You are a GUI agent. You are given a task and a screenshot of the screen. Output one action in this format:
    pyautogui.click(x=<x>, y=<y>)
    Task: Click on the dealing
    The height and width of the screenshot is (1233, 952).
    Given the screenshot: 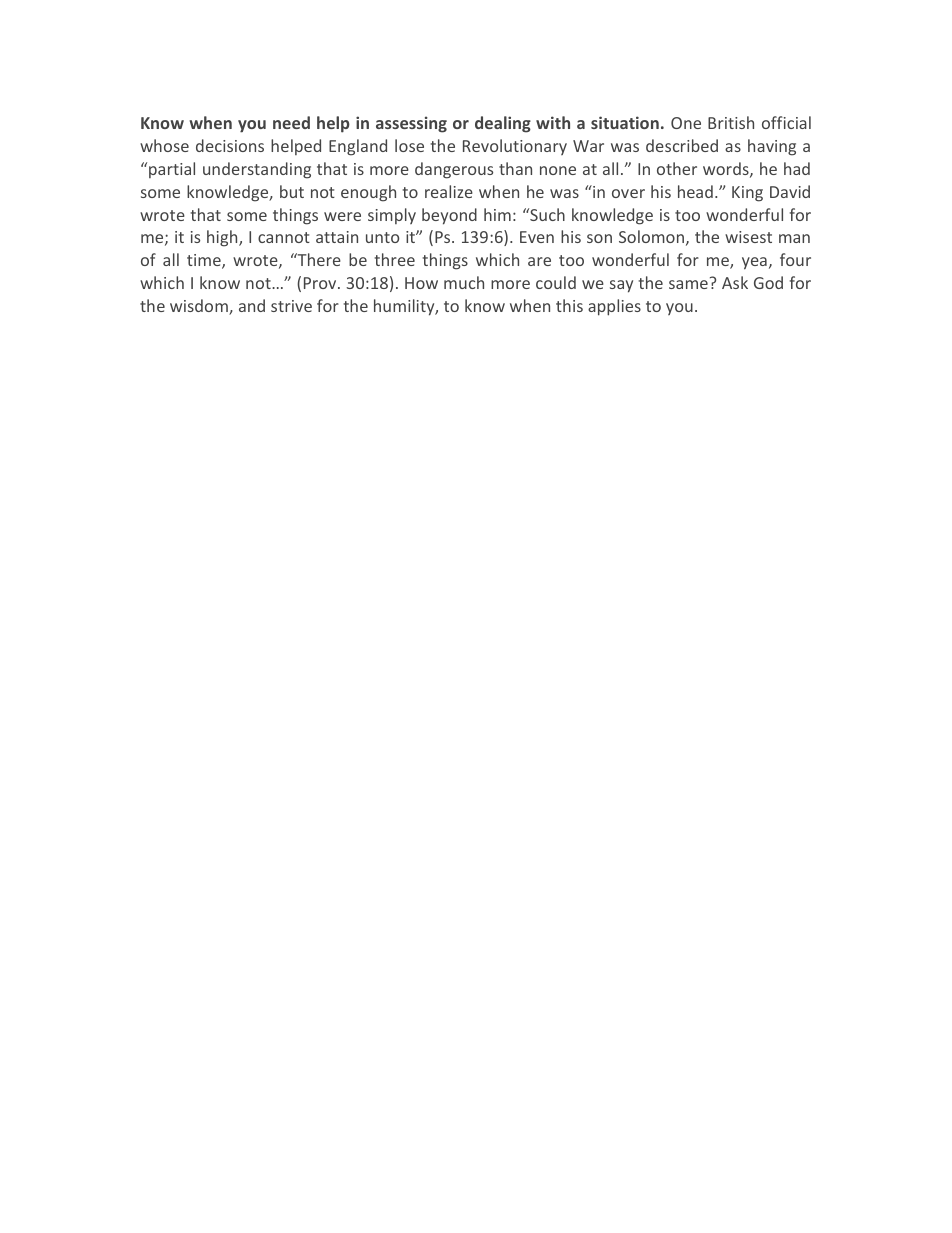 What is the action you would take?
    pyautogui.click(x=503, y=124)
